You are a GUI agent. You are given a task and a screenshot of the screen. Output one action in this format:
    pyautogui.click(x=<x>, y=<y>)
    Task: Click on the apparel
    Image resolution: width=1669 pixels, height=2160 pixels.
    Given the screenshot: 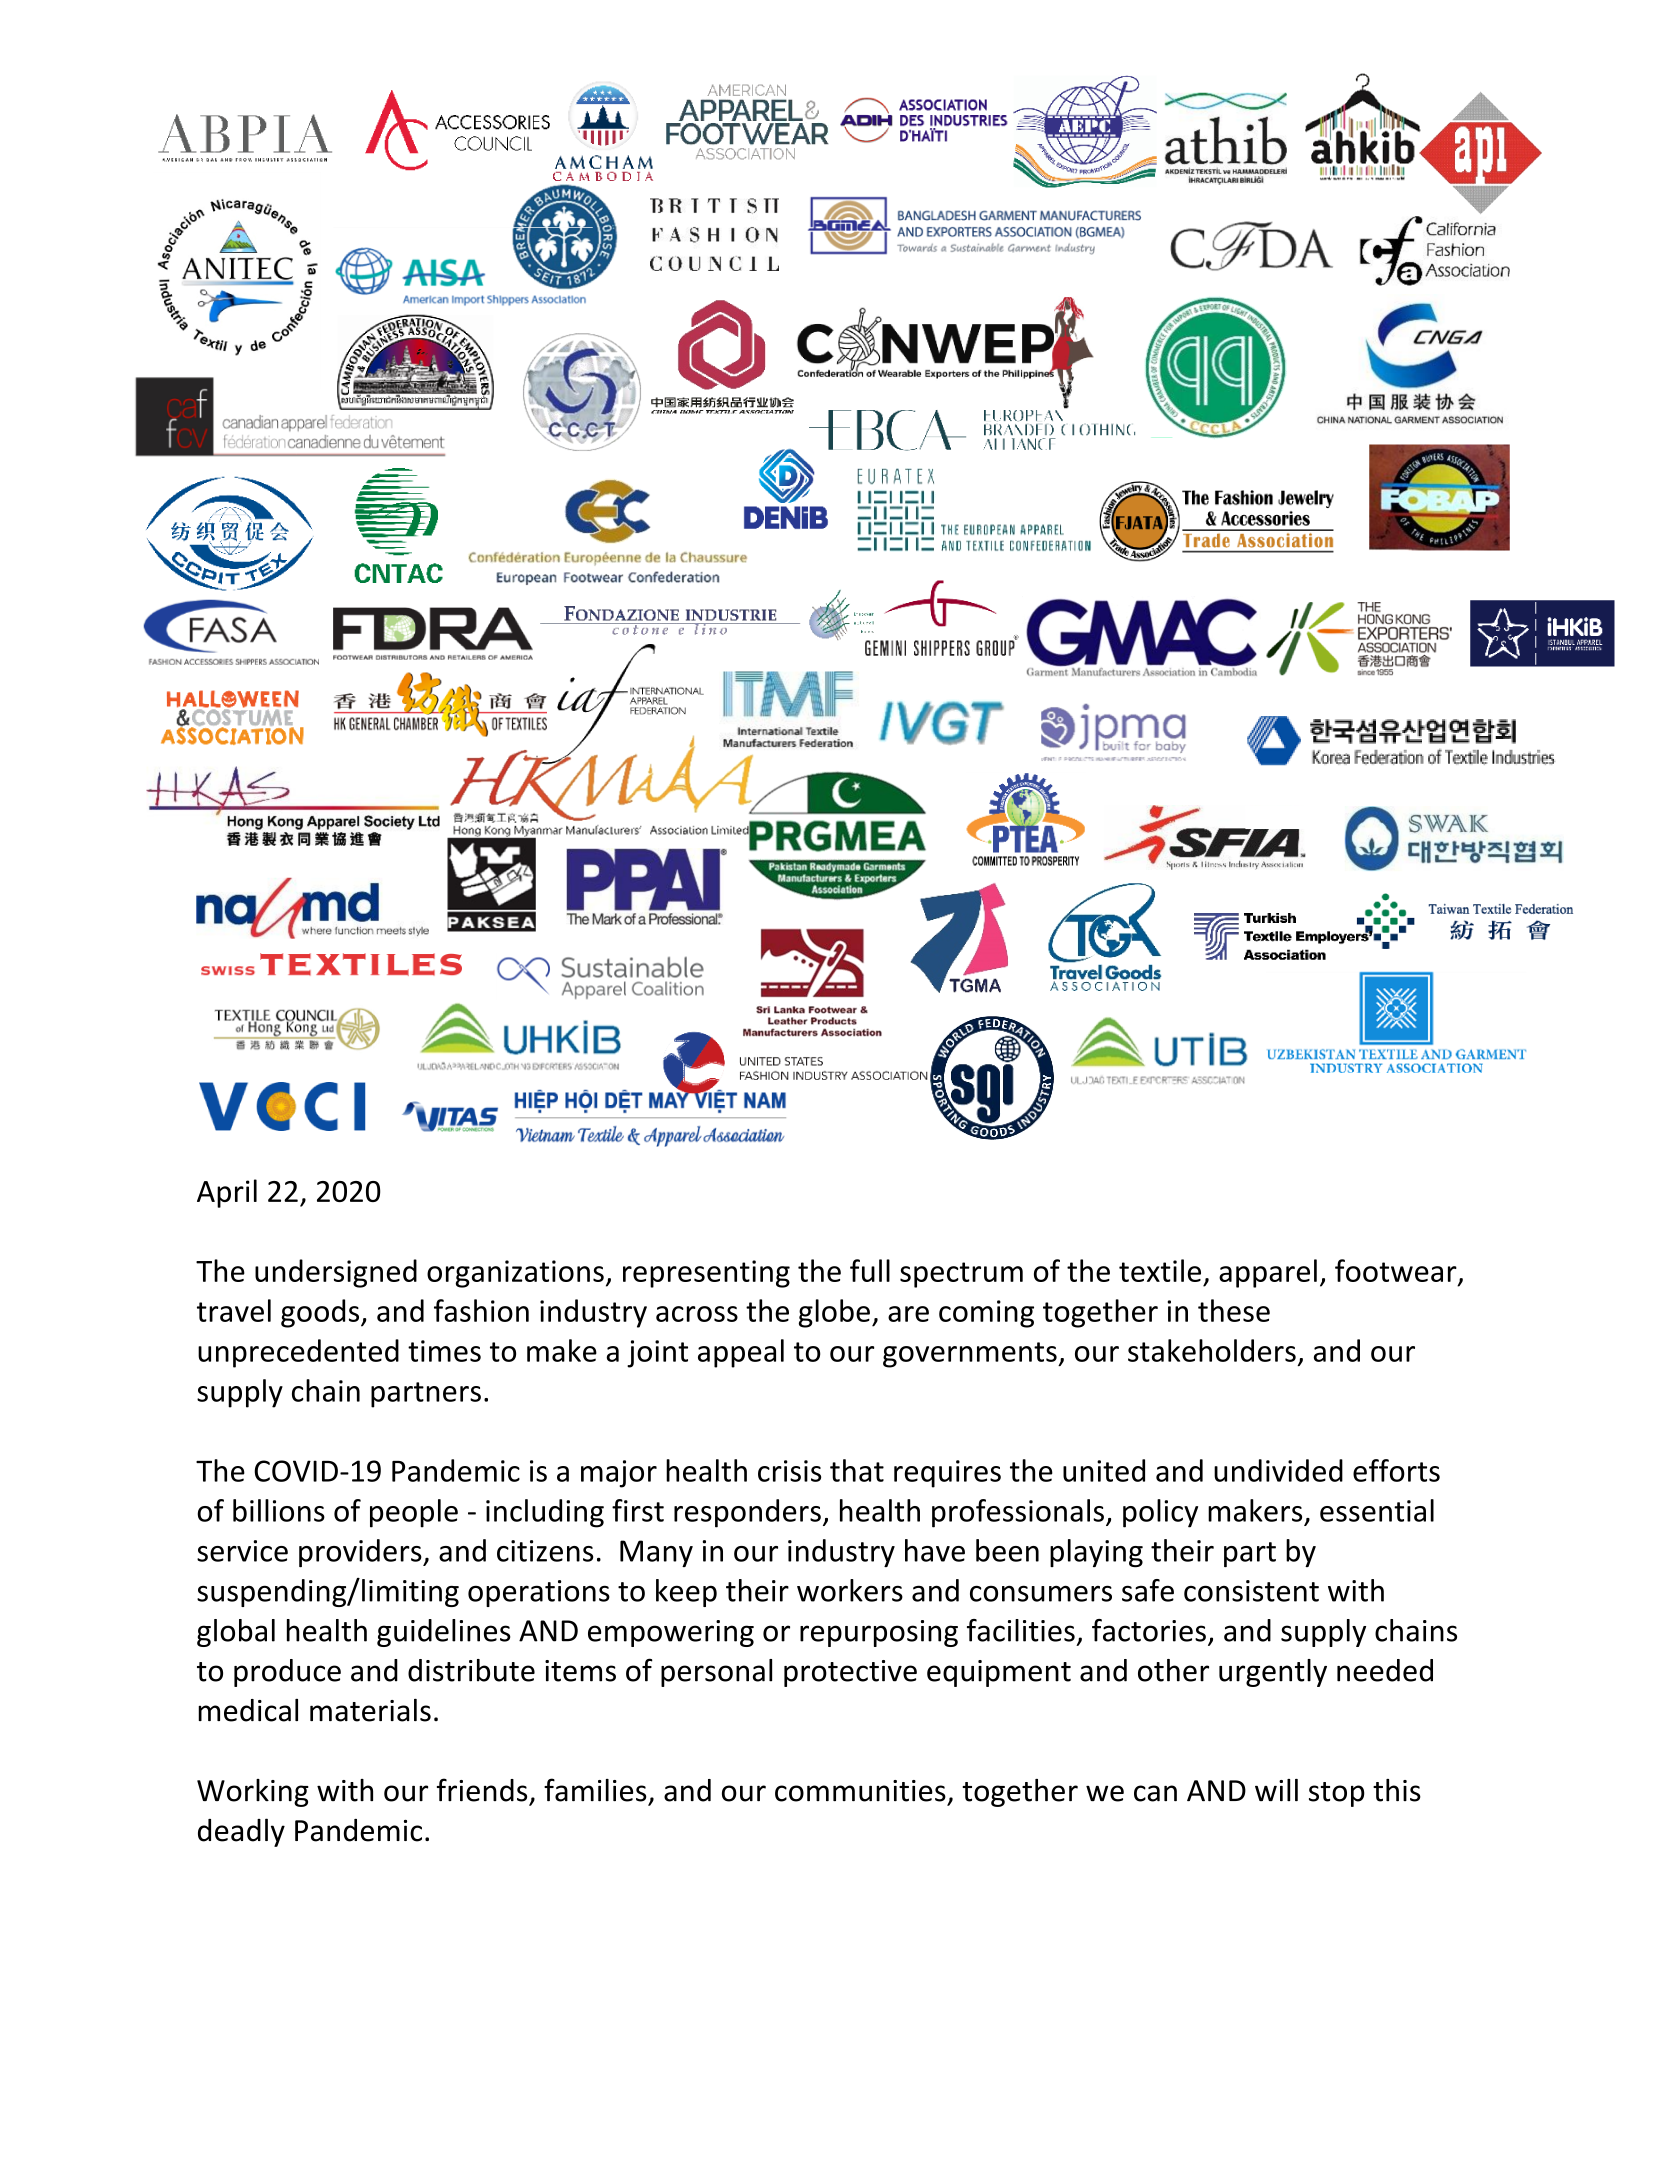 What is the action you would take?
    pyautogui.click(x=1268, y=1273)
